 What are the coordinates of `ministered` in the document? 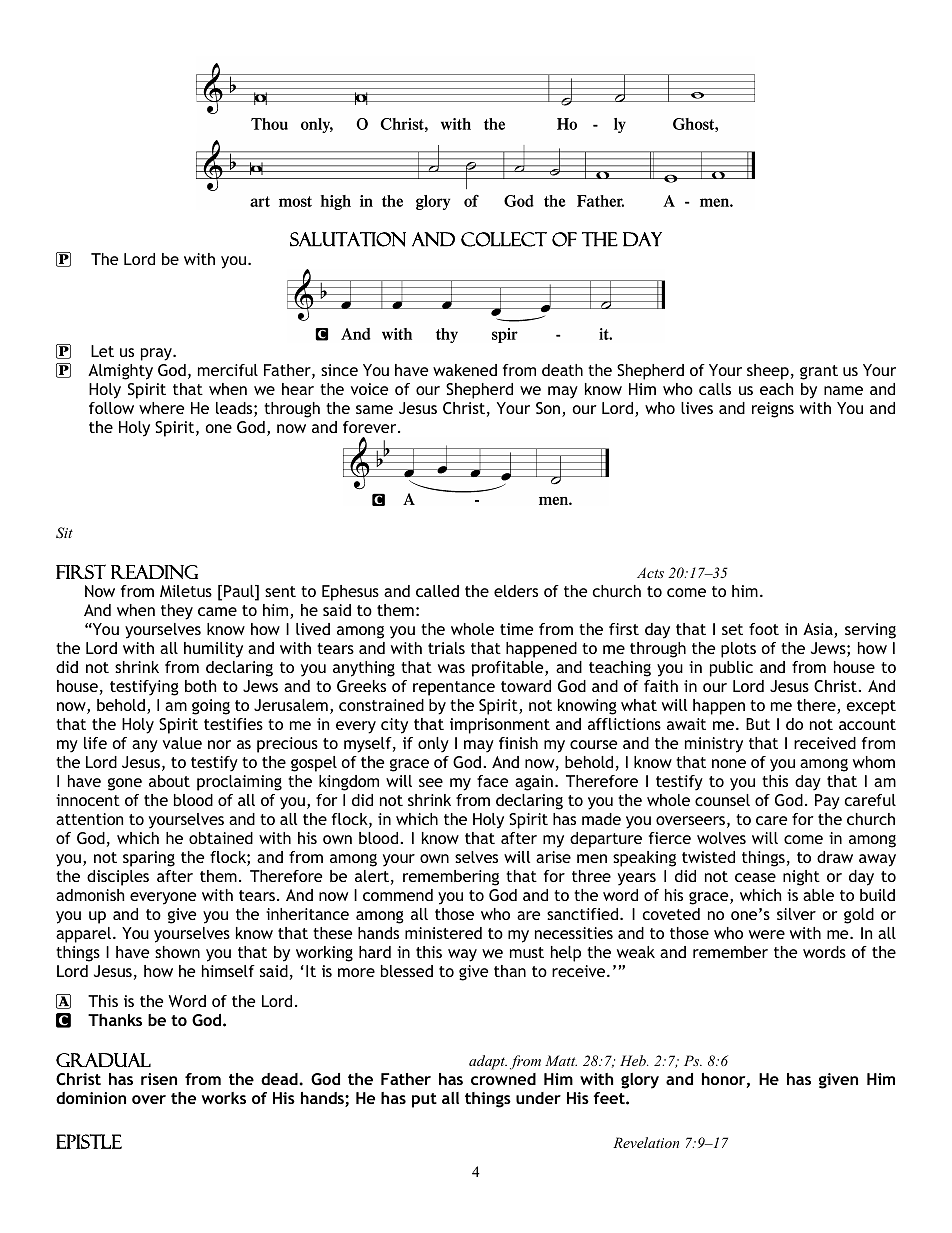 It's located at (443, 933).
